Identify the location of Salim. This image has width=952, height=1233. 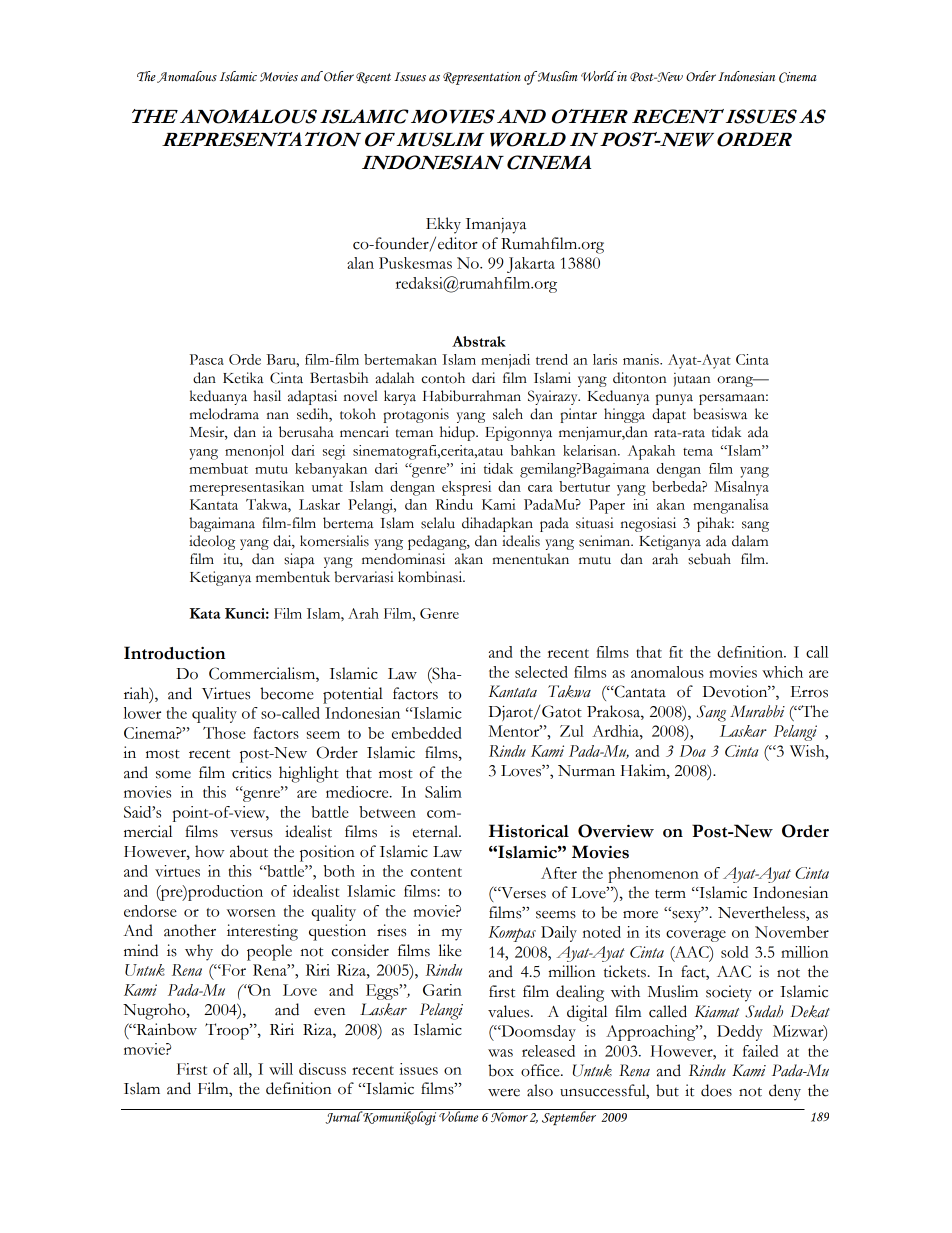
(443, 792).
